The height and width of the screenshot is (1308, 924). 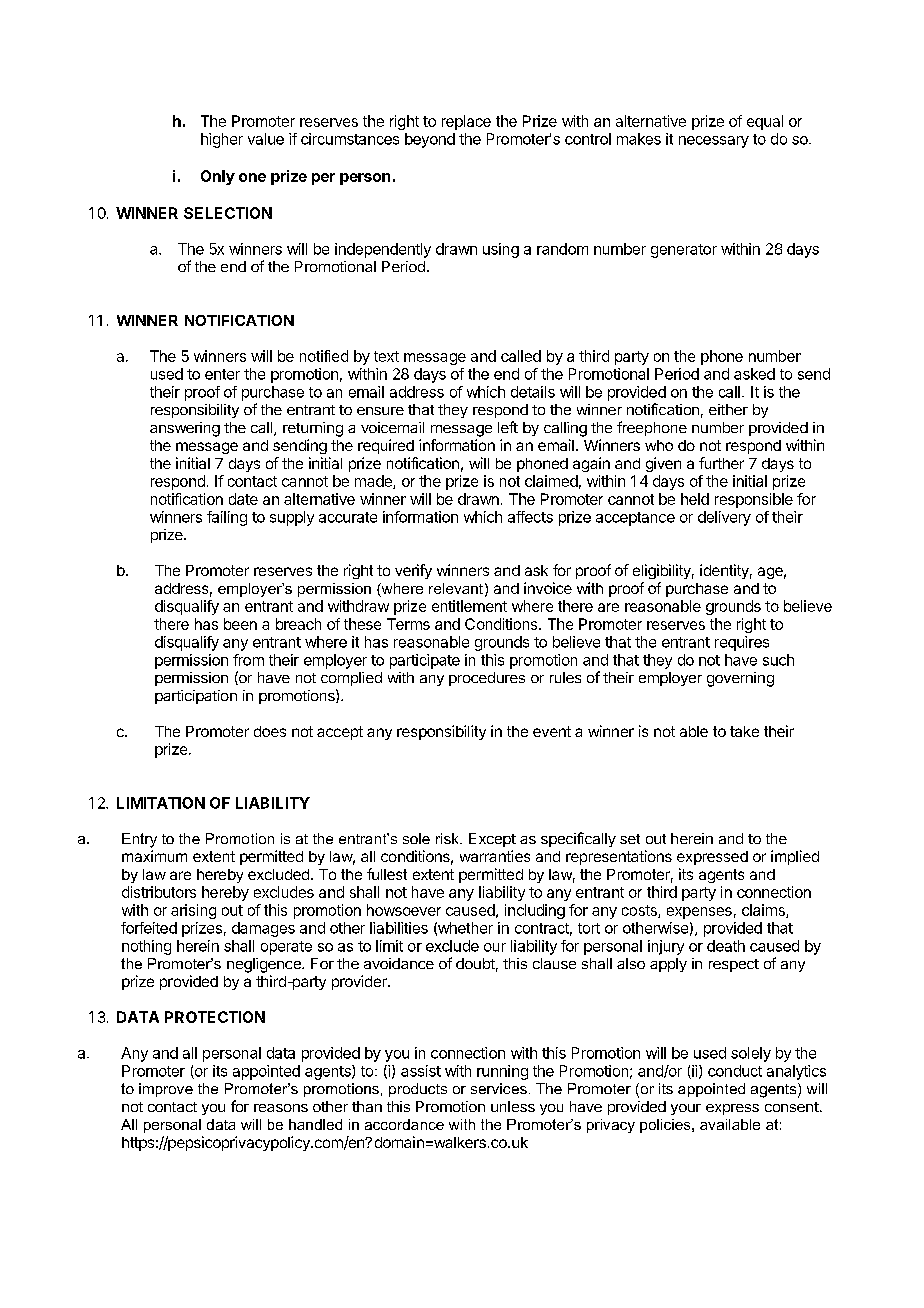 I want to click on does, so click(x=270, y=731).
